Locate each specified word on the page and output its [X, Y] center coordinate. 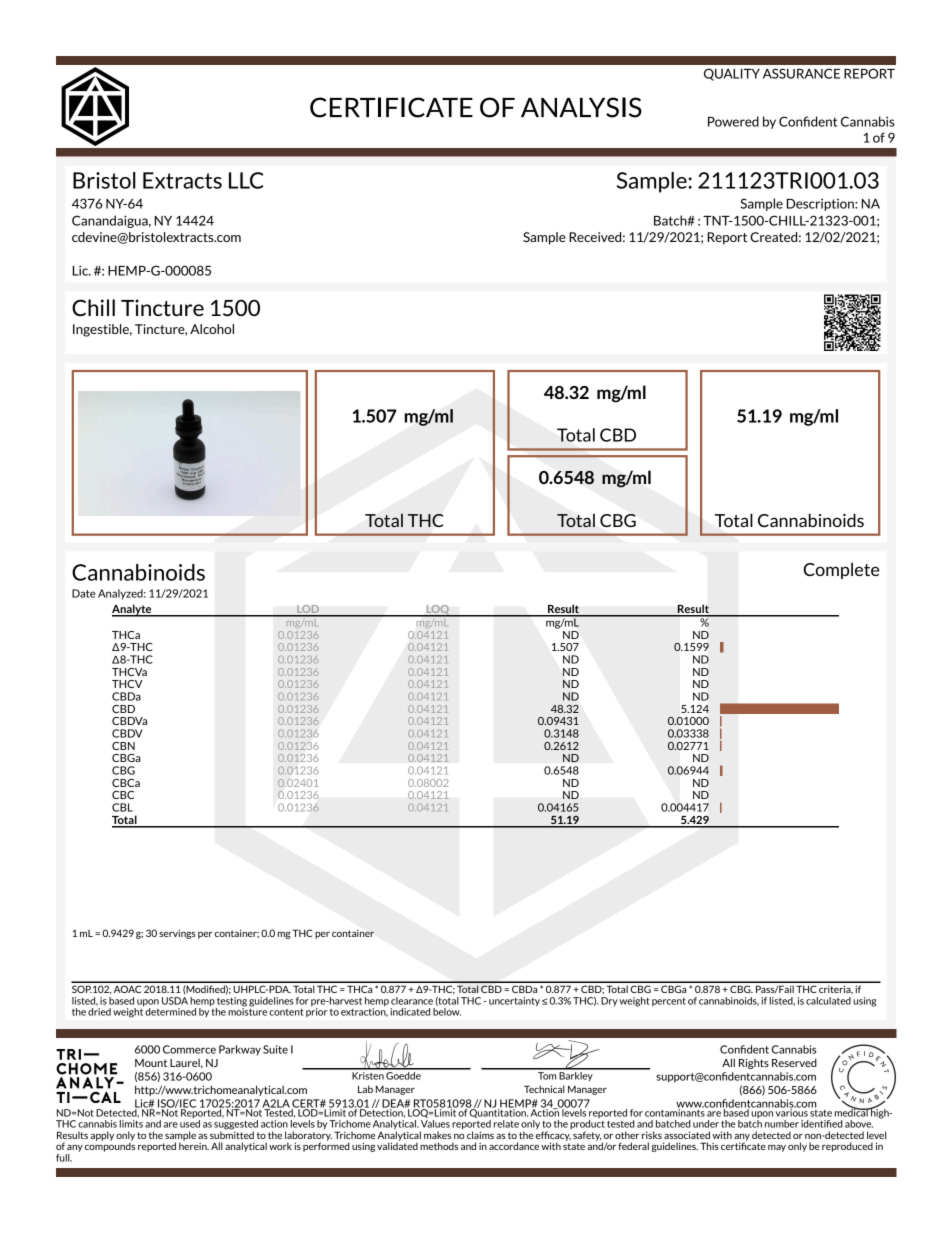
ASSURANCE [801, 73]
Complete [841, 570]
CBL [122, 807]
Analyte [133, 610]
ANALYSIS [581, 107]
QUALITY [732, 74]
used [190, 1124]
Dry [609, 1001]
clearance [412, 1001]
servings [177, 934]
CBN [123, 746]
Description [821, 205]
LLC [246, 180]
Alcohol [212, 329]
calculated [828, 1001]
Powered [733, 121]
